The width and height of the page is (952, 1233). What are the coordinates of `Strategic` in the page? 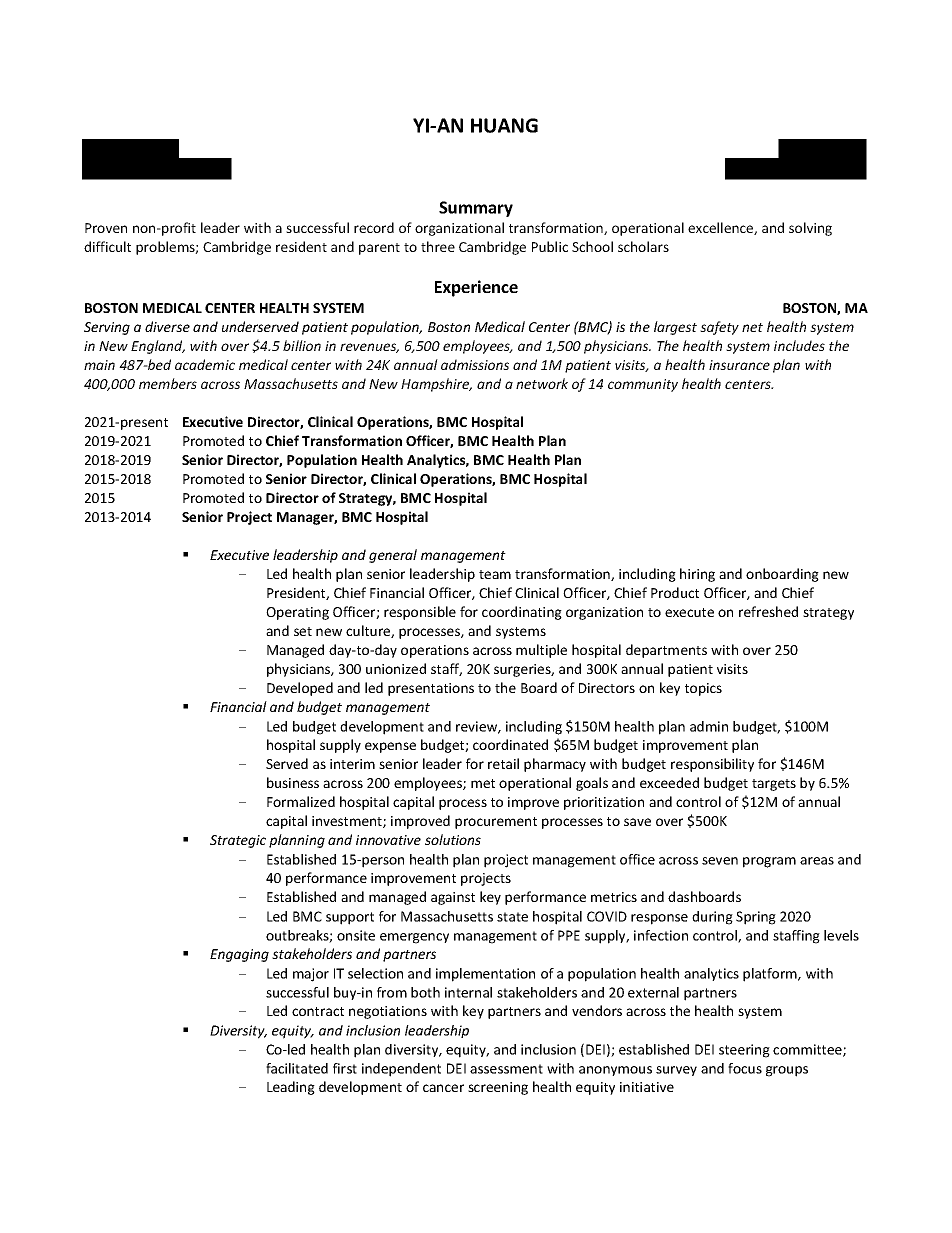 It's located at (238, 841).
